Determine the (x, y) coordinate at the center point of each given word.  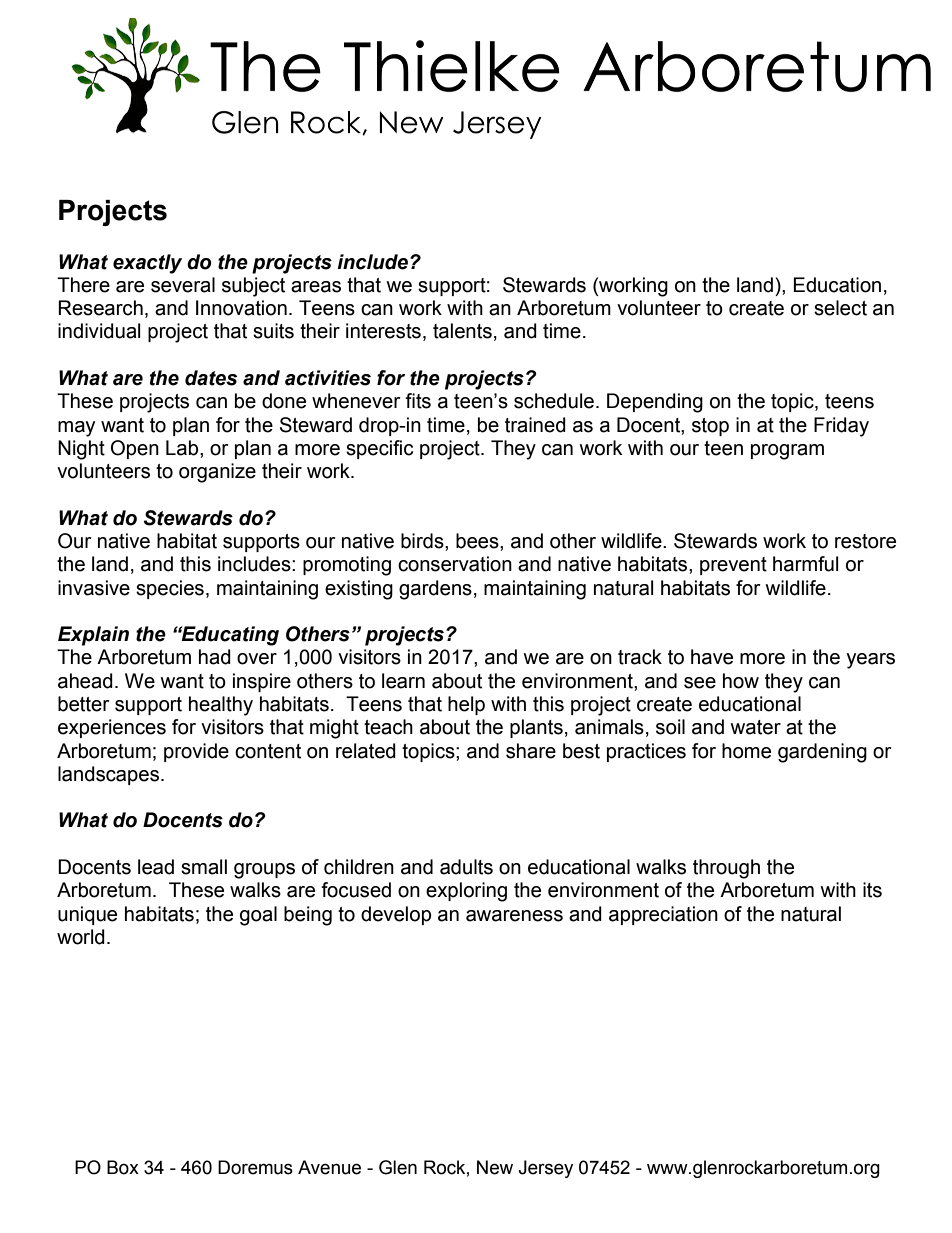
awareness (514, 916)
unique (87, 915)
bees (478, 541)
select (840, 308)
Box (123, 1167)
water (756, 727)
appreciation (663, 915)
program (787, 452)
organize (217, 473)
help (466, 705)
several (183, 285)
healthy (221, 706)
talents (462, 331)
